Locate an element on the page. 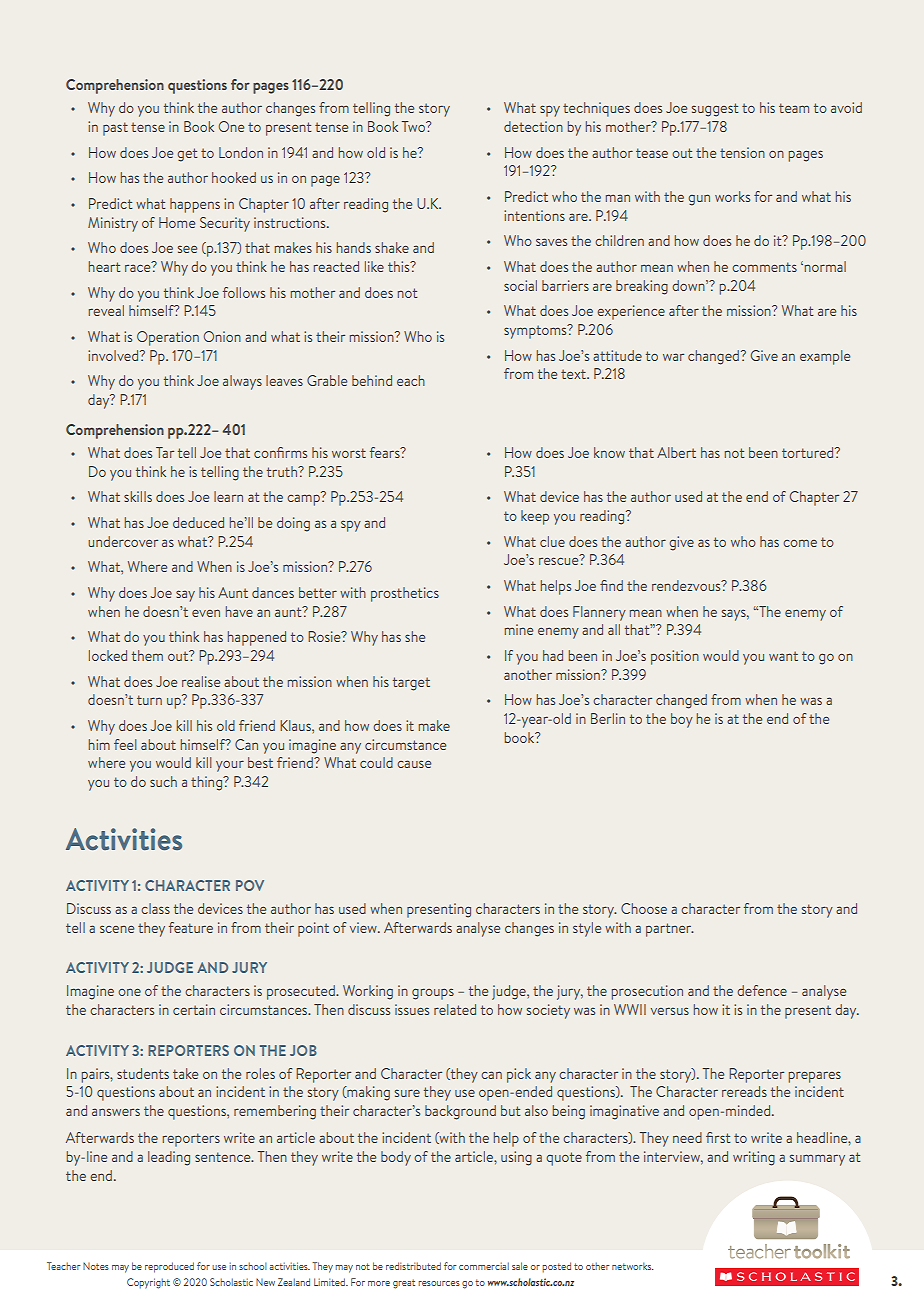 The width and height of the image is (924, 1308). detection is located at coordinates (533, 126).
